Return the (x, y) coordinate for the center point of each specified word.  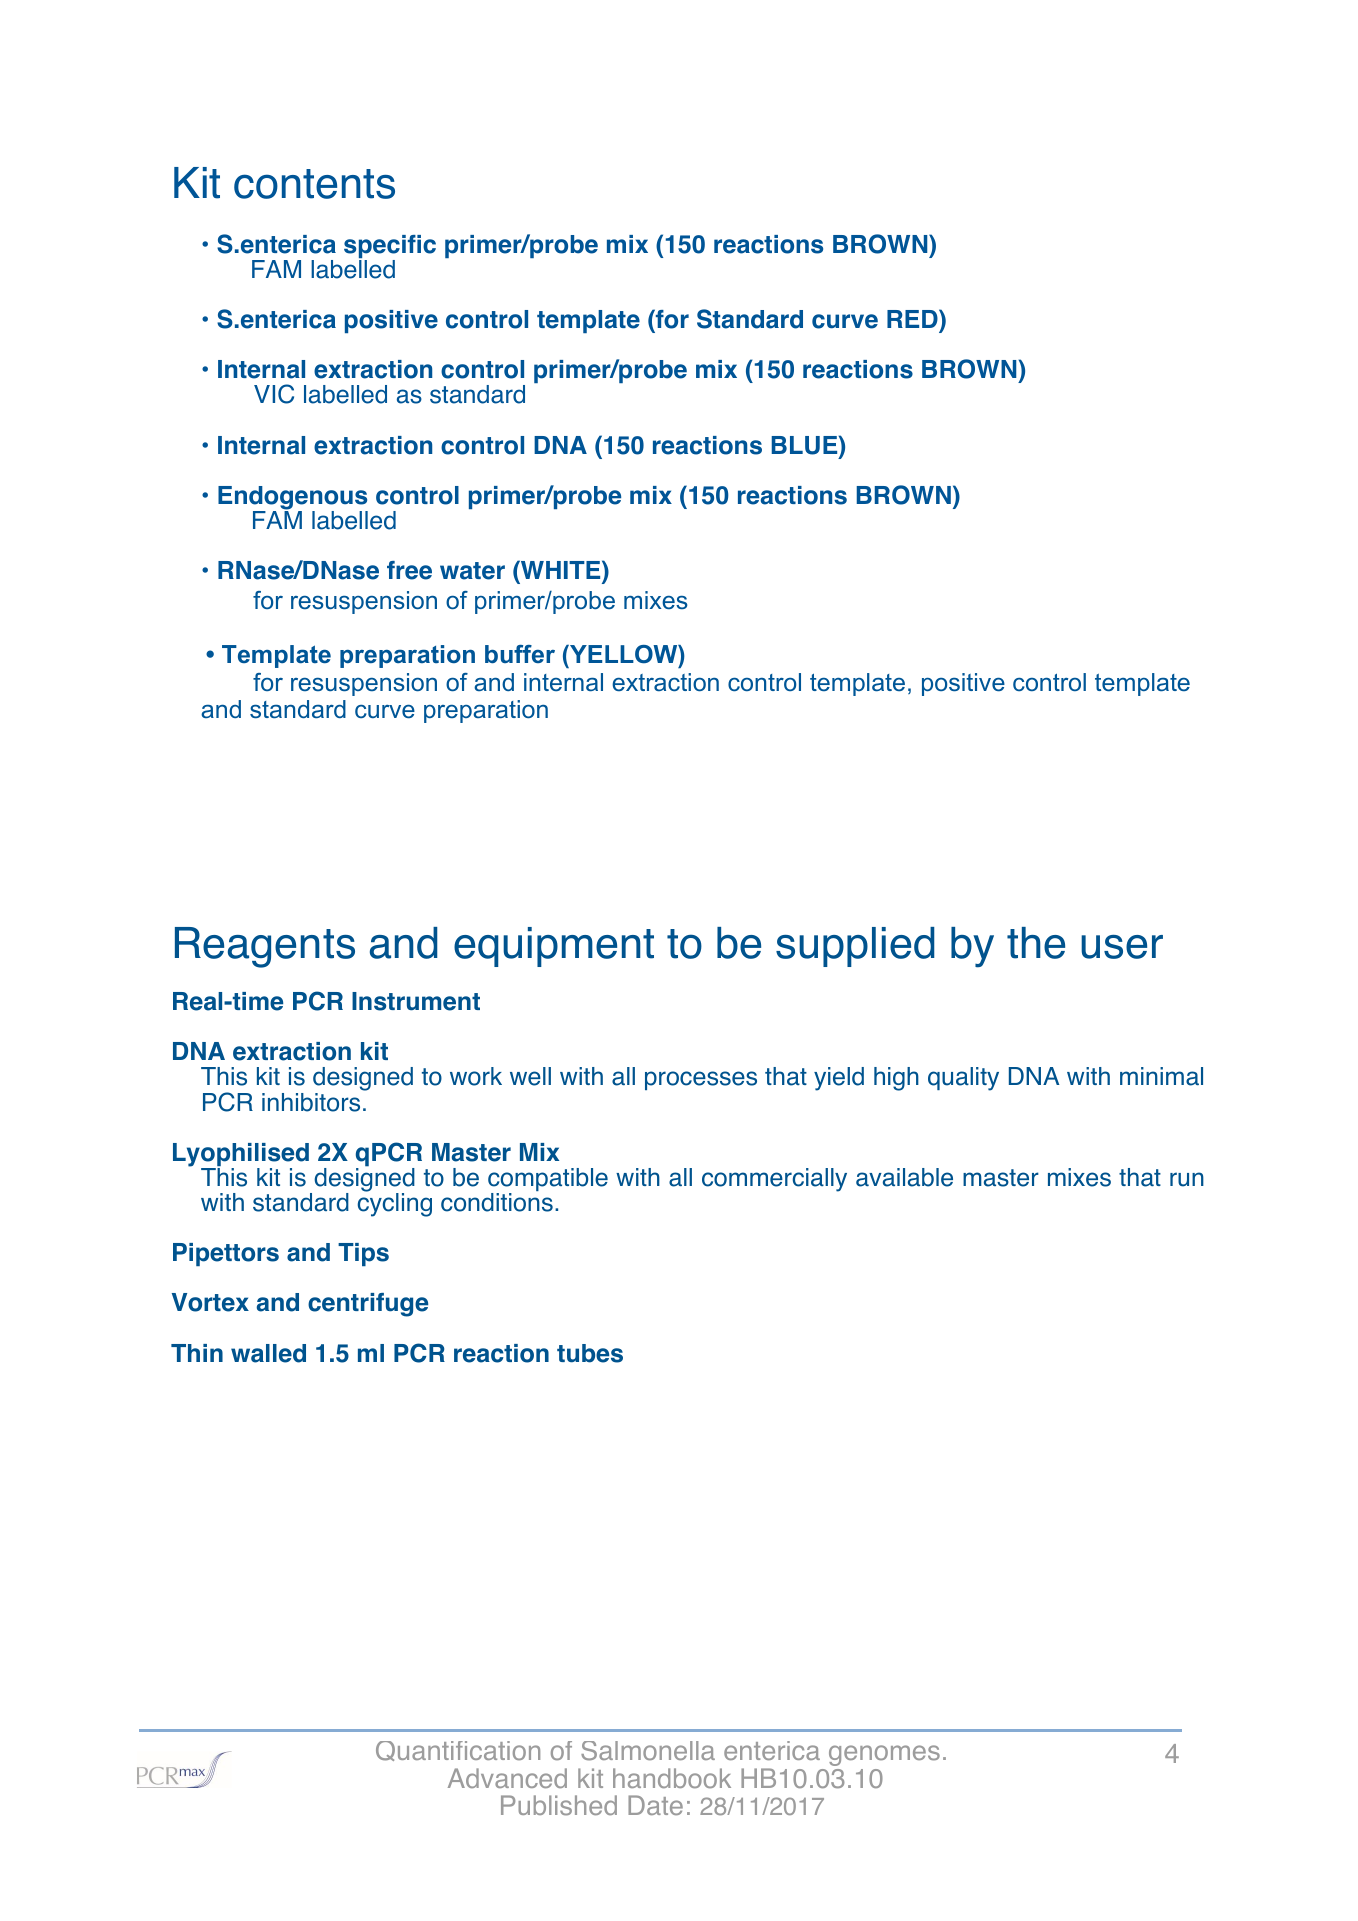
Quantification (458, 1751)
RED (913, 318)
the (1036, 943)
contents (314, 184)
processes (701, 1080)
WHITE (561, 569)
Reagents (265, 947)
